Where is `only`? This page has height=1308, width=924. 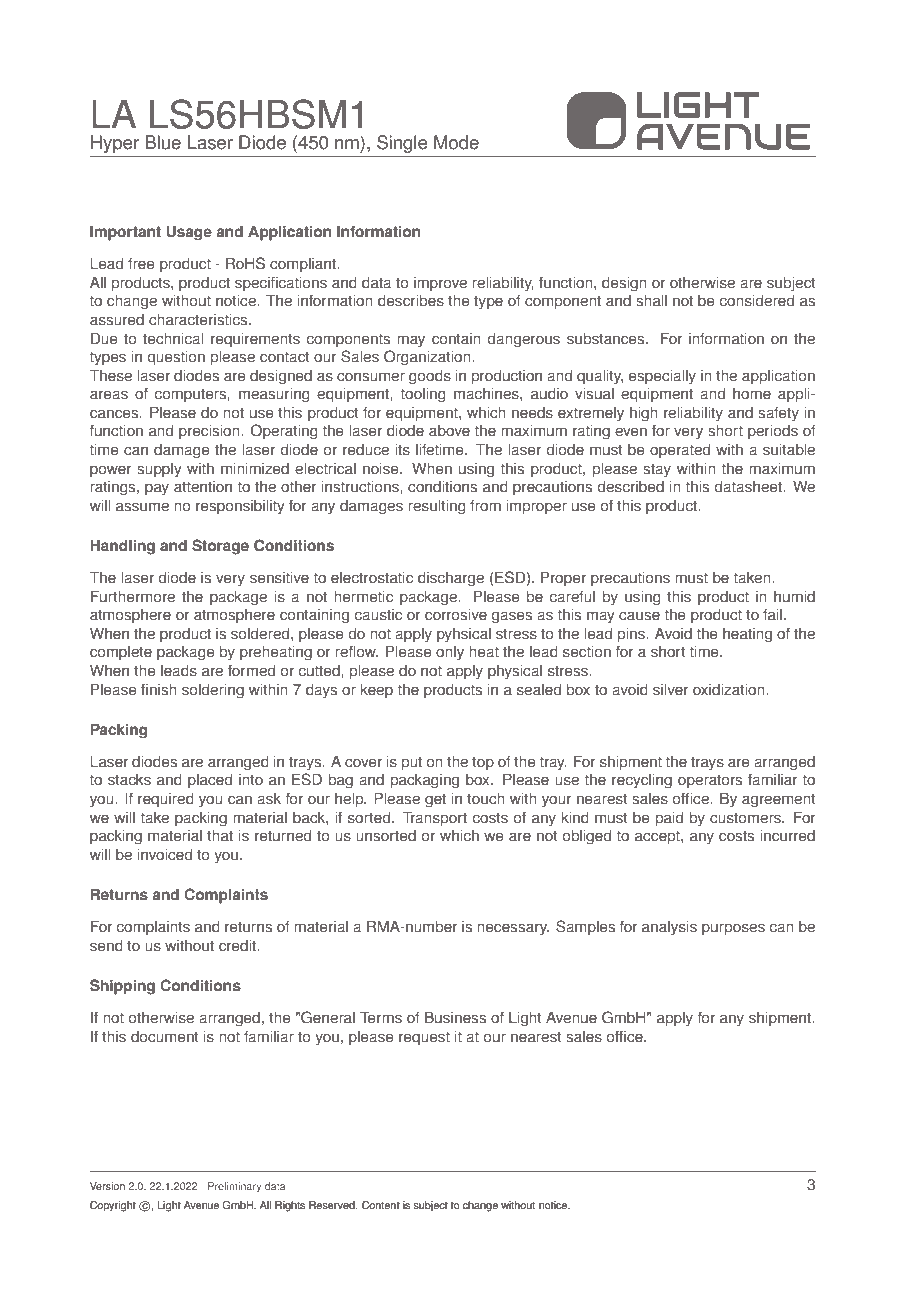
only is located at coordinates (450, 653).
